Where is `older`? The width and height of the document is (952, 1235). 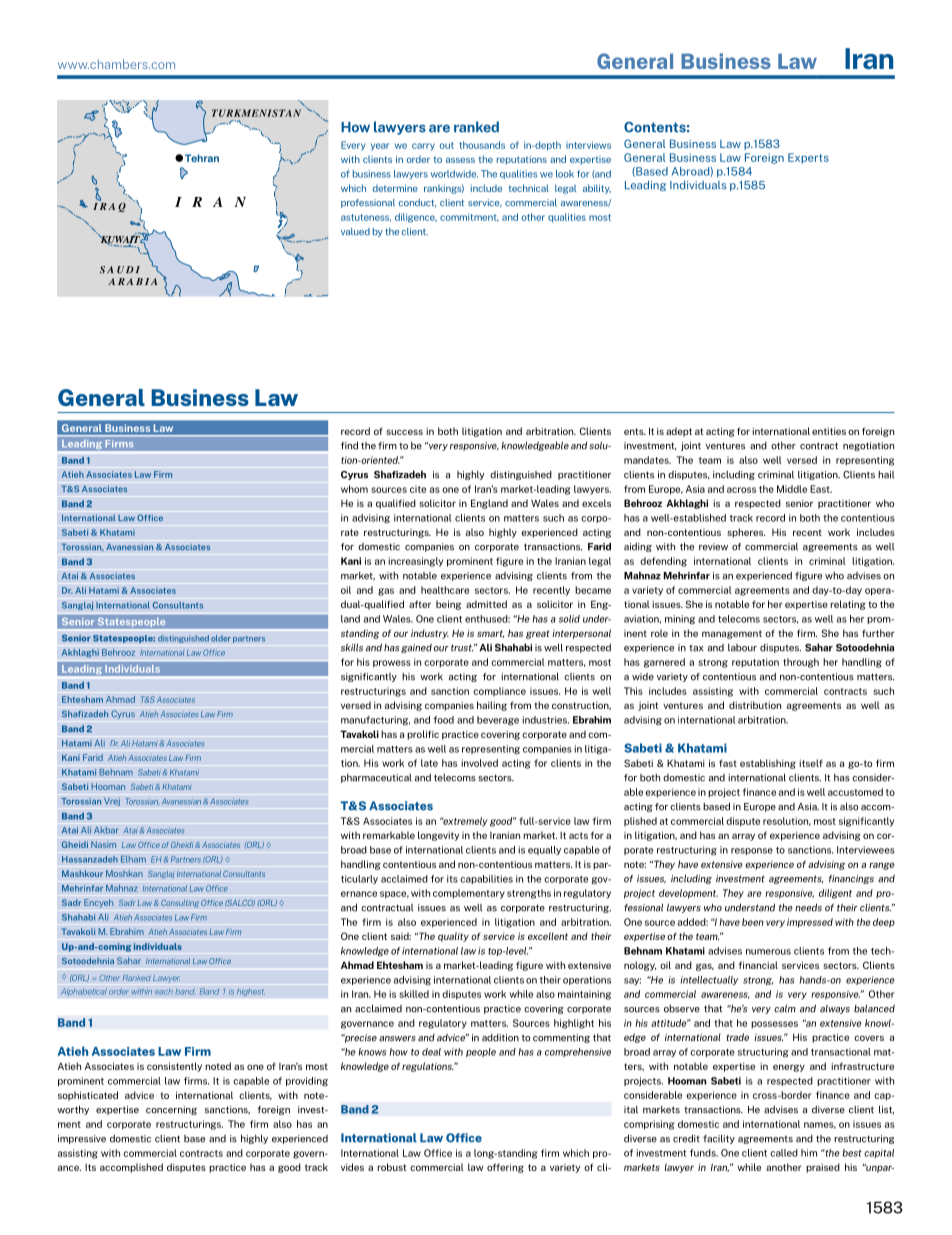 older is located at coordinates (221, 638).
